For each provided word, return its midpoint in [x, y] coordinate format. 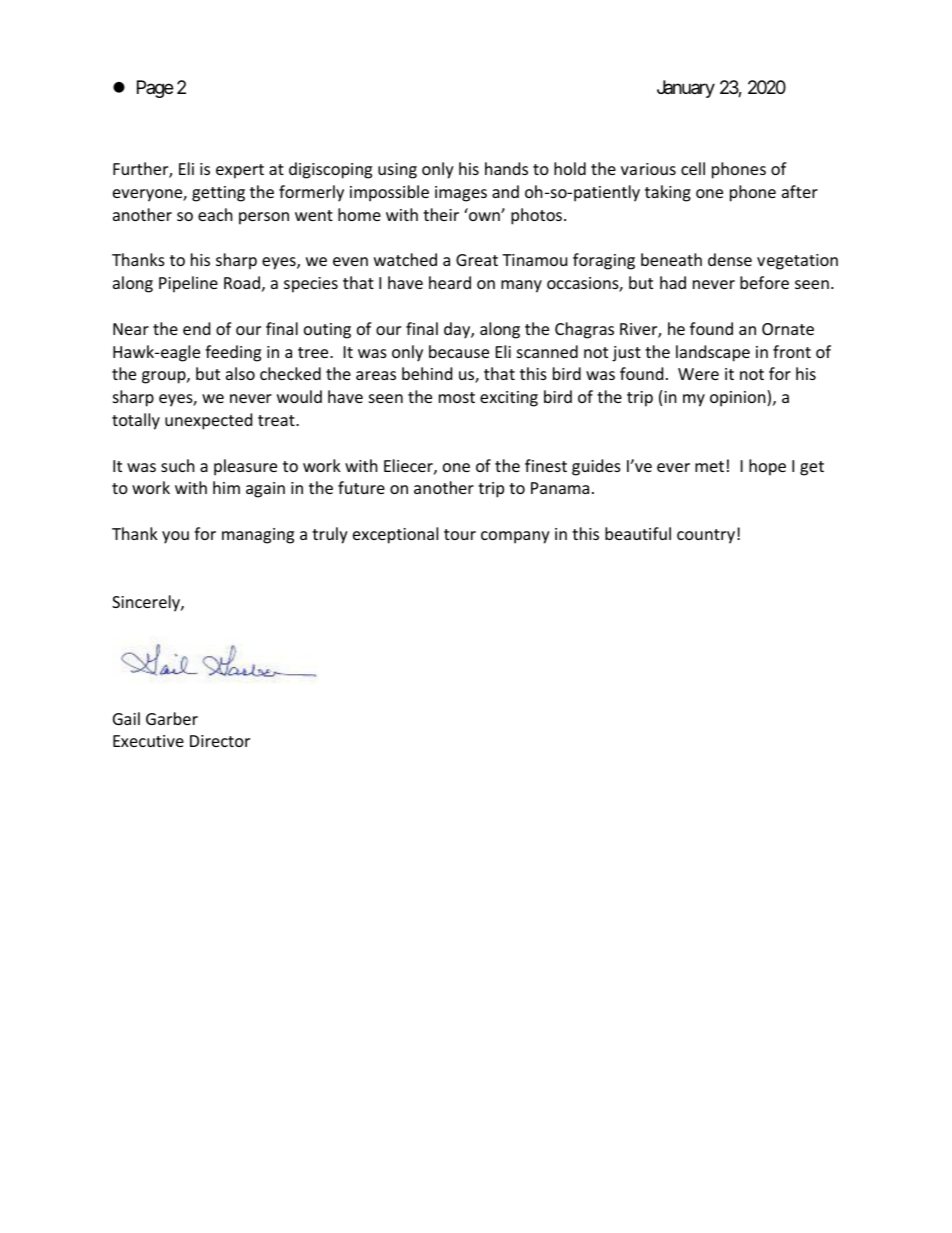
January [686, 89]
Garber [172, 718]
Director [220, 741]
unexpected [208, 421]
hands [506, 168]
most [457, 397]
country [706, 536]
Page [155, 89]
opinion [739, 398]
